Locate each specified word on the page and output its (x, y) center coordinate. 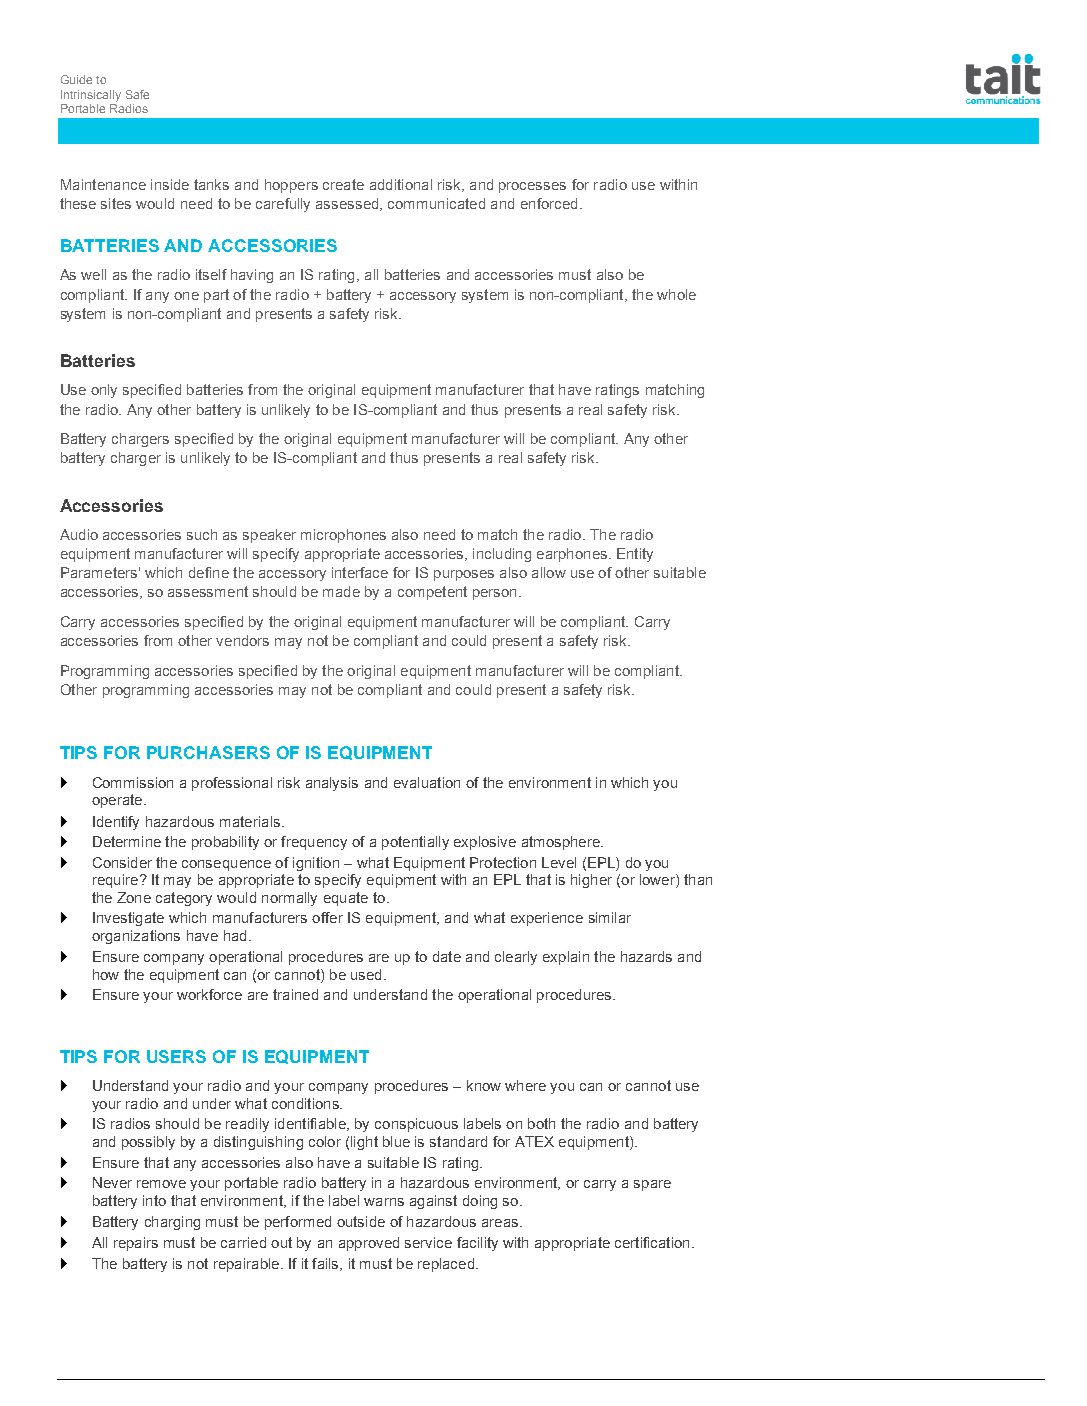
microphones (343, 536)
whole (676, 294)
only (104, 391)
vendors (242, 640)
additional (401, 184)
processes (532, 187)
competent (432, 593)
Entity (635, 555)
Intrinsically (91, 96)
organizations (136, 937)
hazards (646, 956)
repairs (136, 1244)
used (366, 974)
